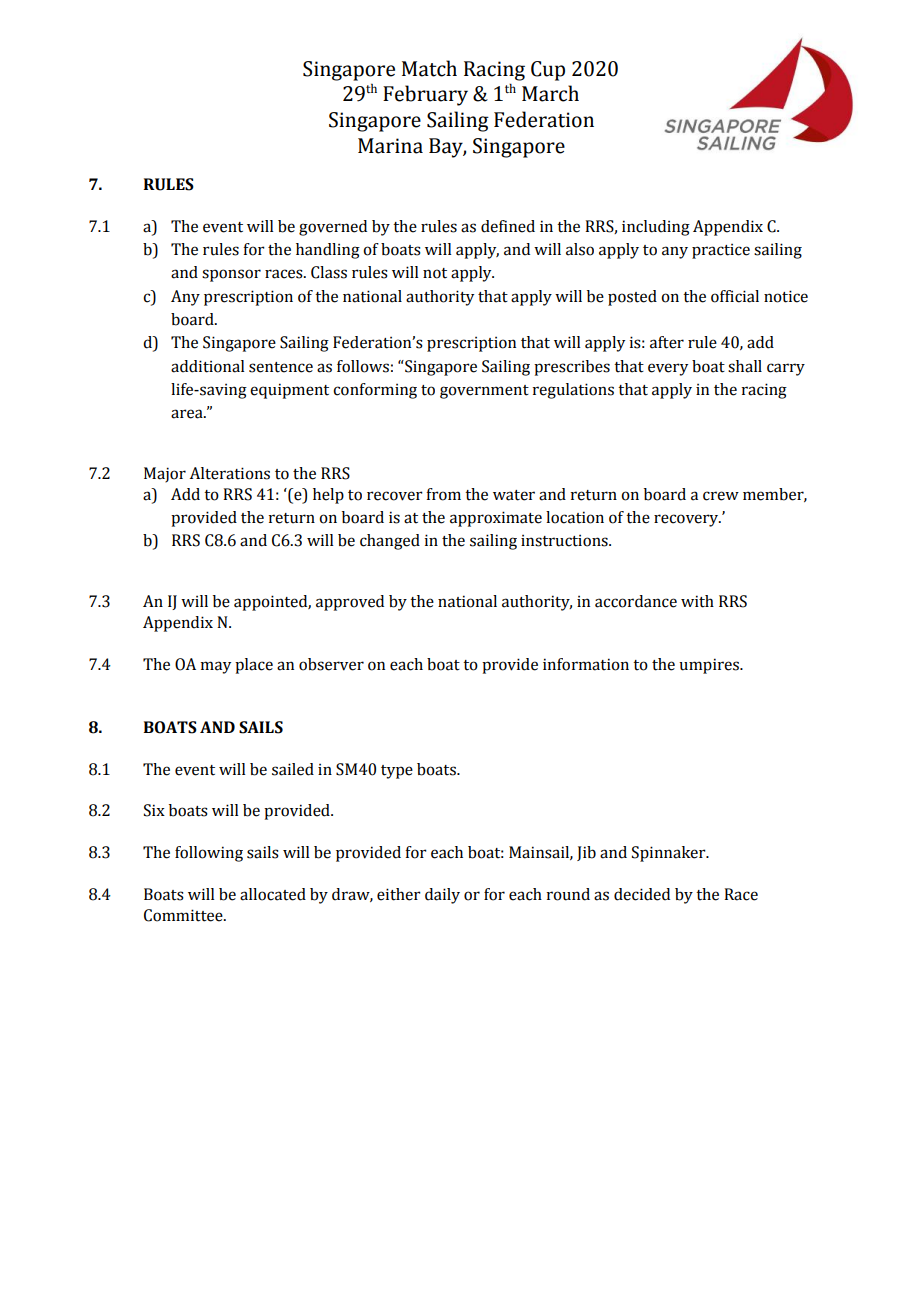 The width and height of the screenshot is (924, 1308). Describe the element at coordinates (550, 93) in the screenshot. I see `March` at that location.
